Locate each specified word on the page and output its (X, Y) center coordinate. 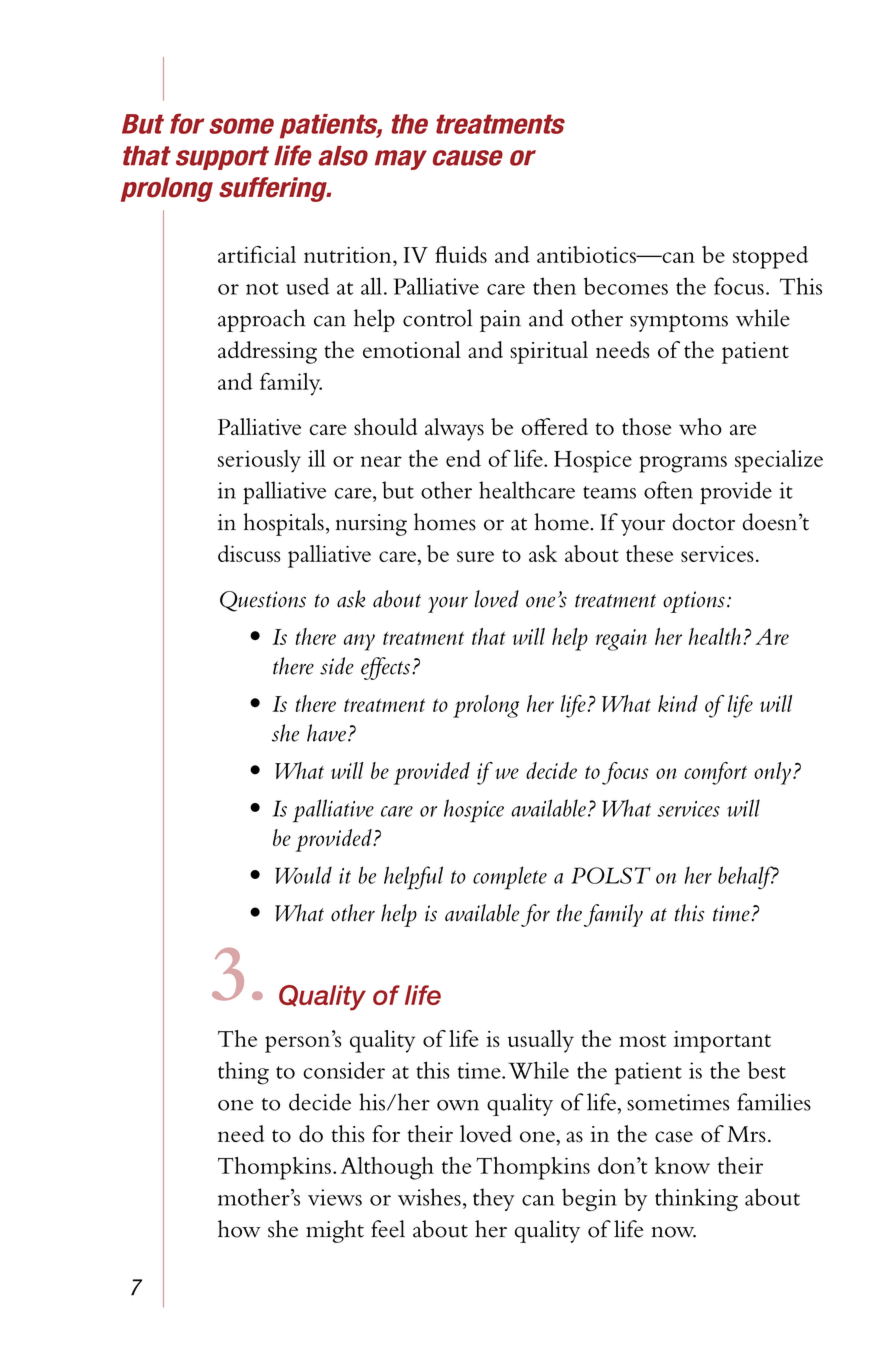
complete (510, 878)
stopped (770, 257)
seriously (259, 461)
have (326, 733)
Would (303, 875)
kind (678, 703)
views (335, 1197)
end (463, 458)
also (343, 156)
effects (385, 668)
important (722, 1042)
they (494, 1199)
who (700, 427)
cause (468, 158)
